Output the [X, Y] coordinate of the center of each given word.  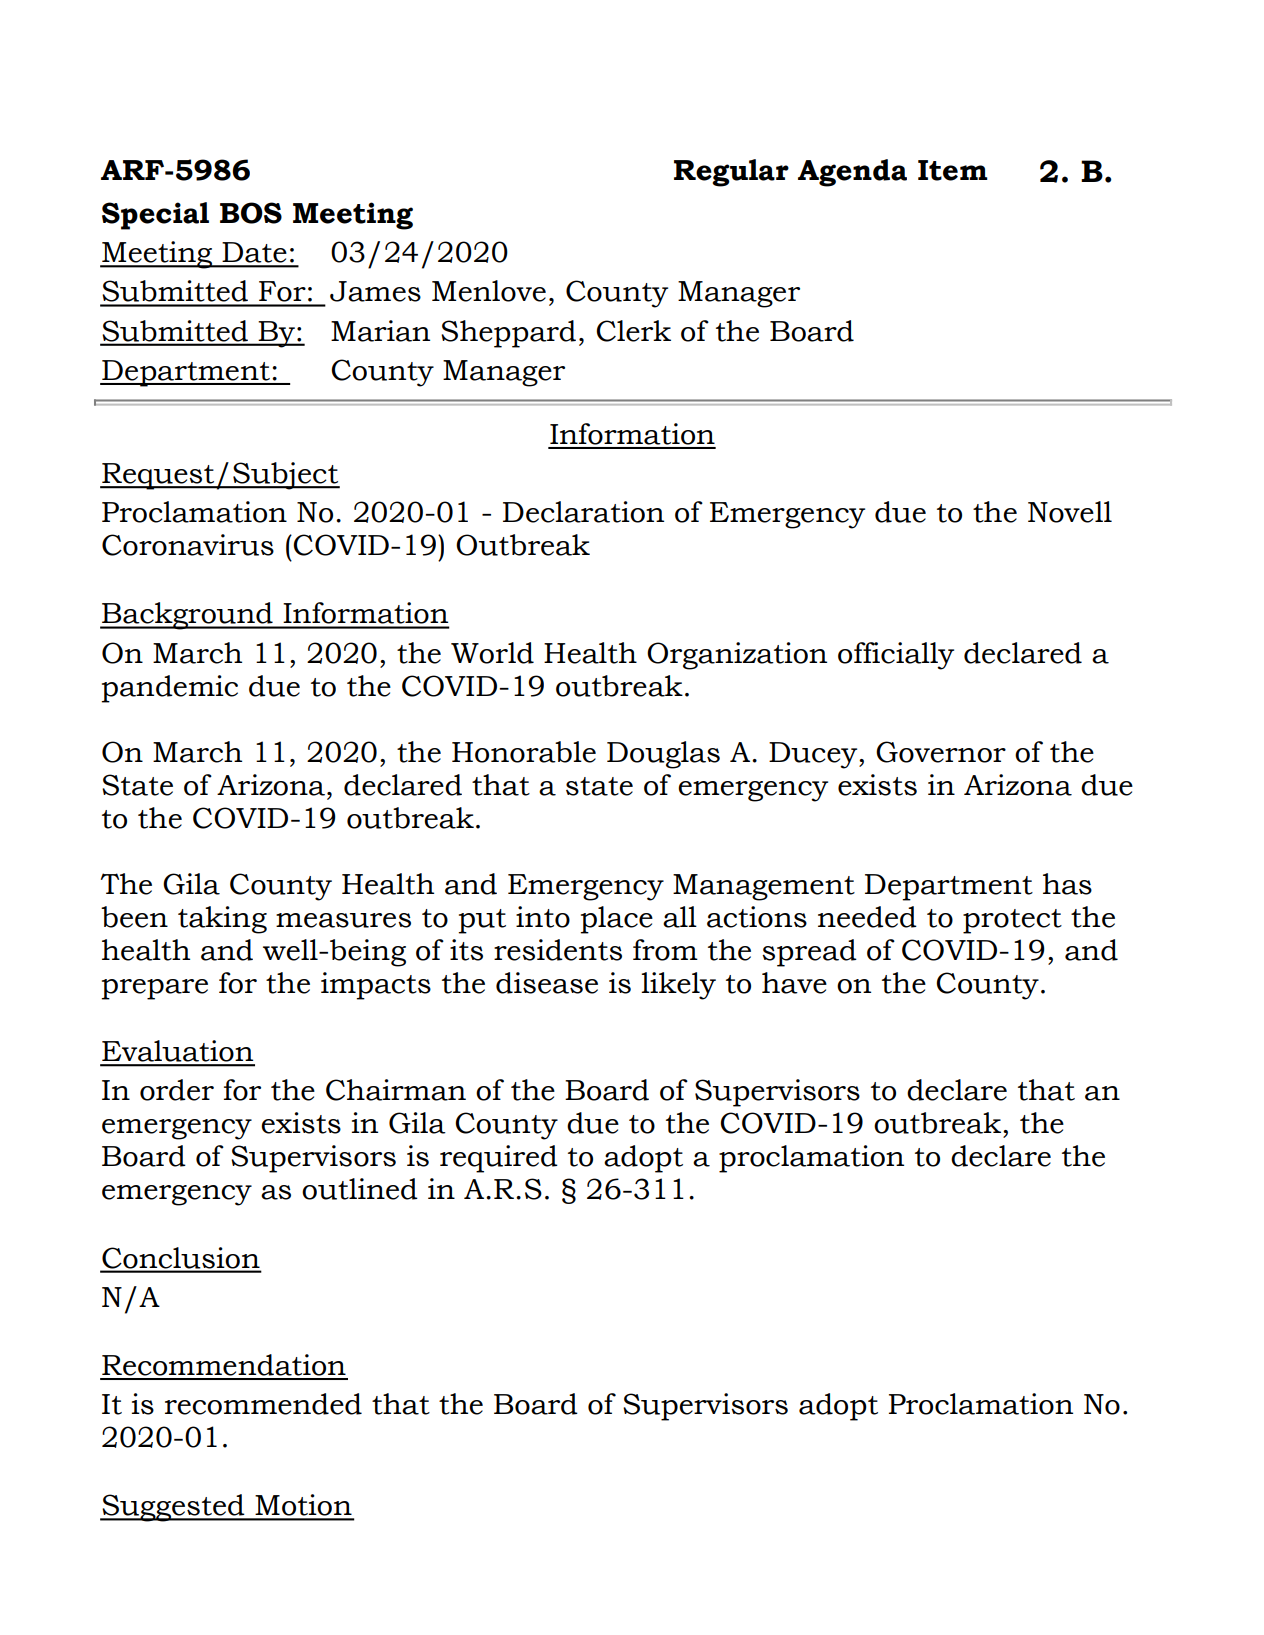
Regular [731, 173]
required [499, 1159]
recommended [263, 1404]
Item [953, 170]
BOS [251, 213]
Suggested [173, 1508]
